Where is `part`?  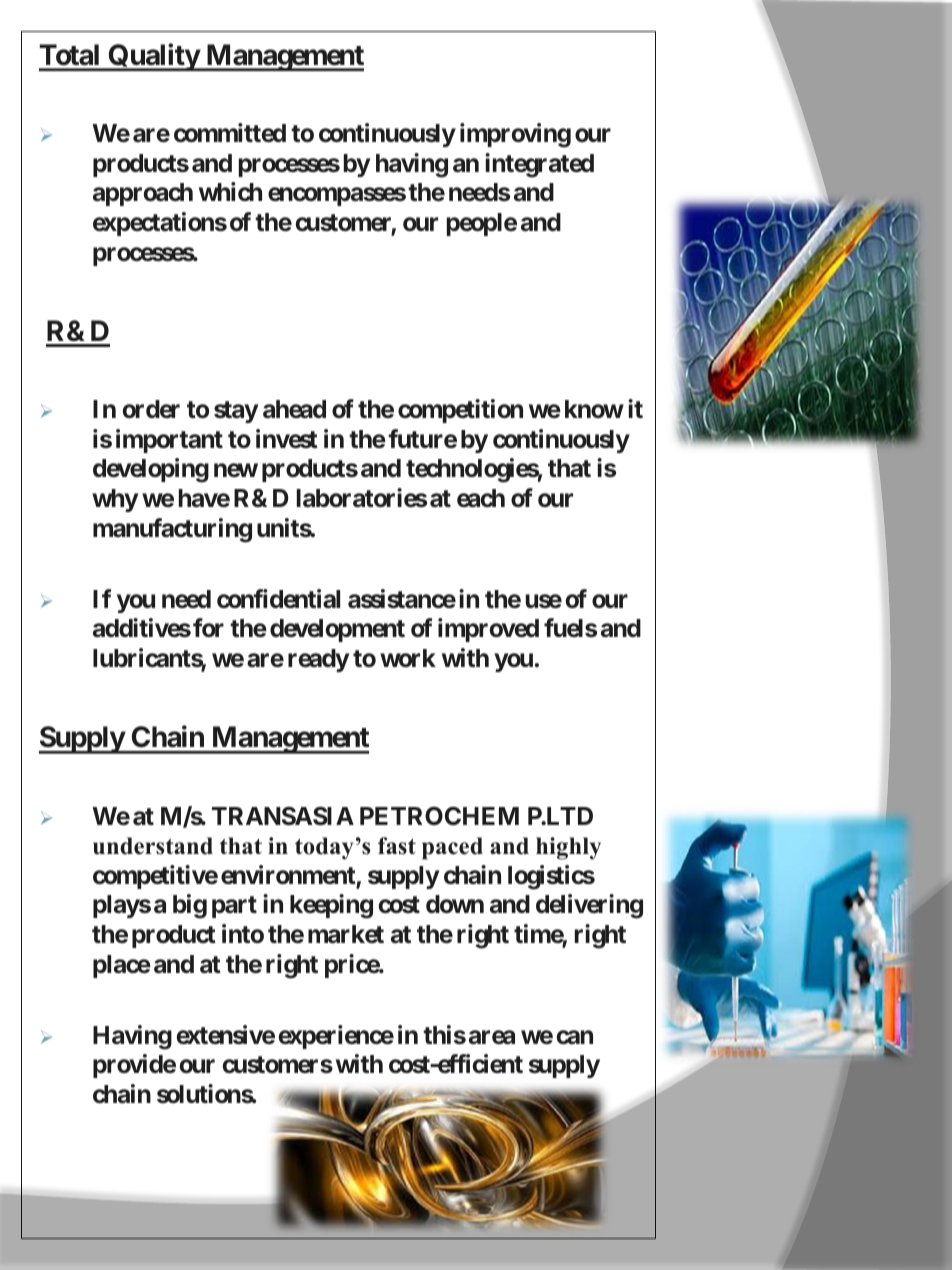
part is located at coordinates (234, 907).
